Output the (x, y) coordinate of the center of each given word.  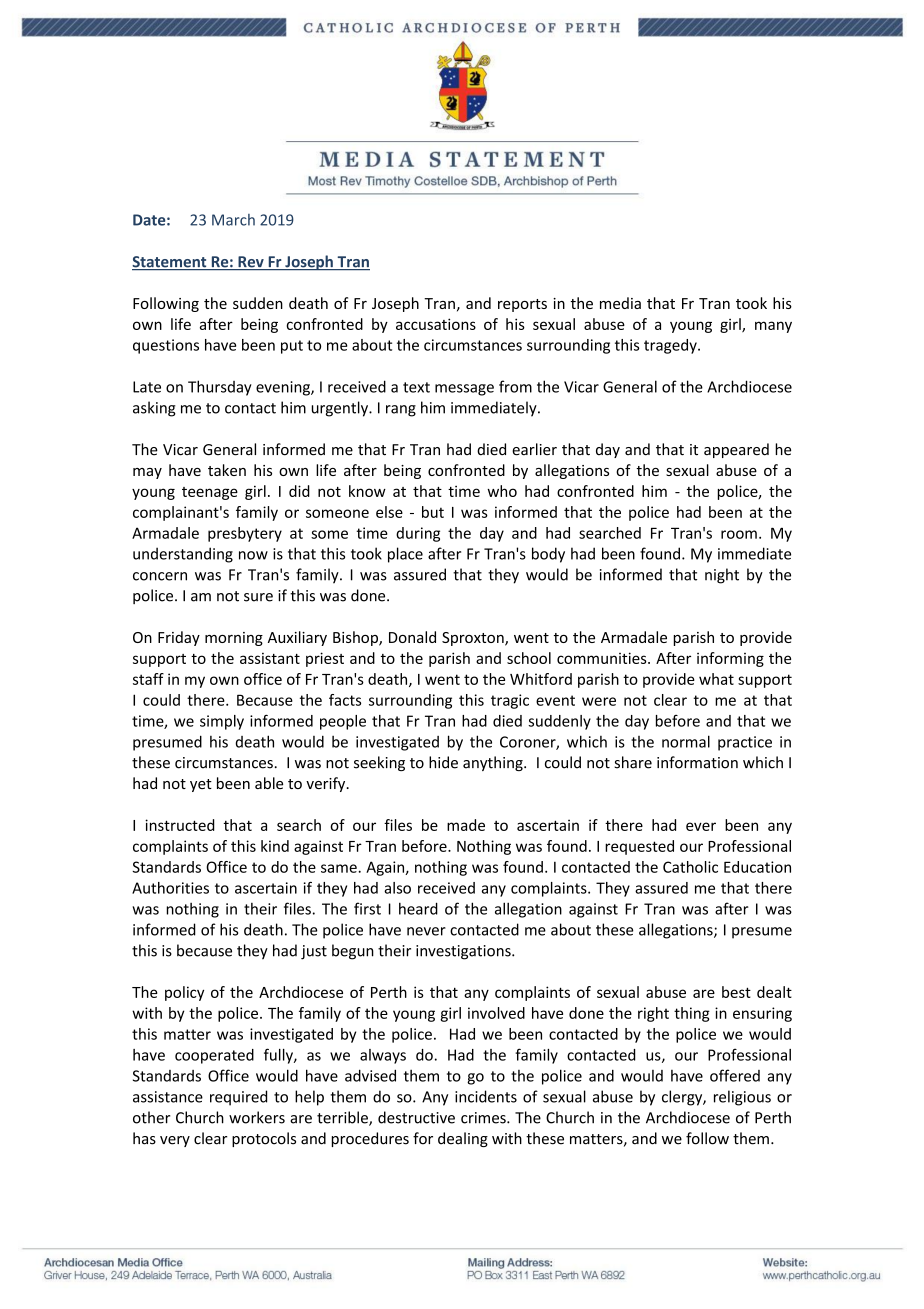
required (238, 1098)
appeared (736, 450)
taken (227, 470)
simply (222, 722)
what (716, 679)
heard (418, 908)
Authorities (170, 888)
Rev (251, 263)
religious (742, 1098)
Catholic (690, 867)
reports (522, 305)
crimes (484, 1118)
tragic (510, 701)
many (773, 327)
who (502, 491)
